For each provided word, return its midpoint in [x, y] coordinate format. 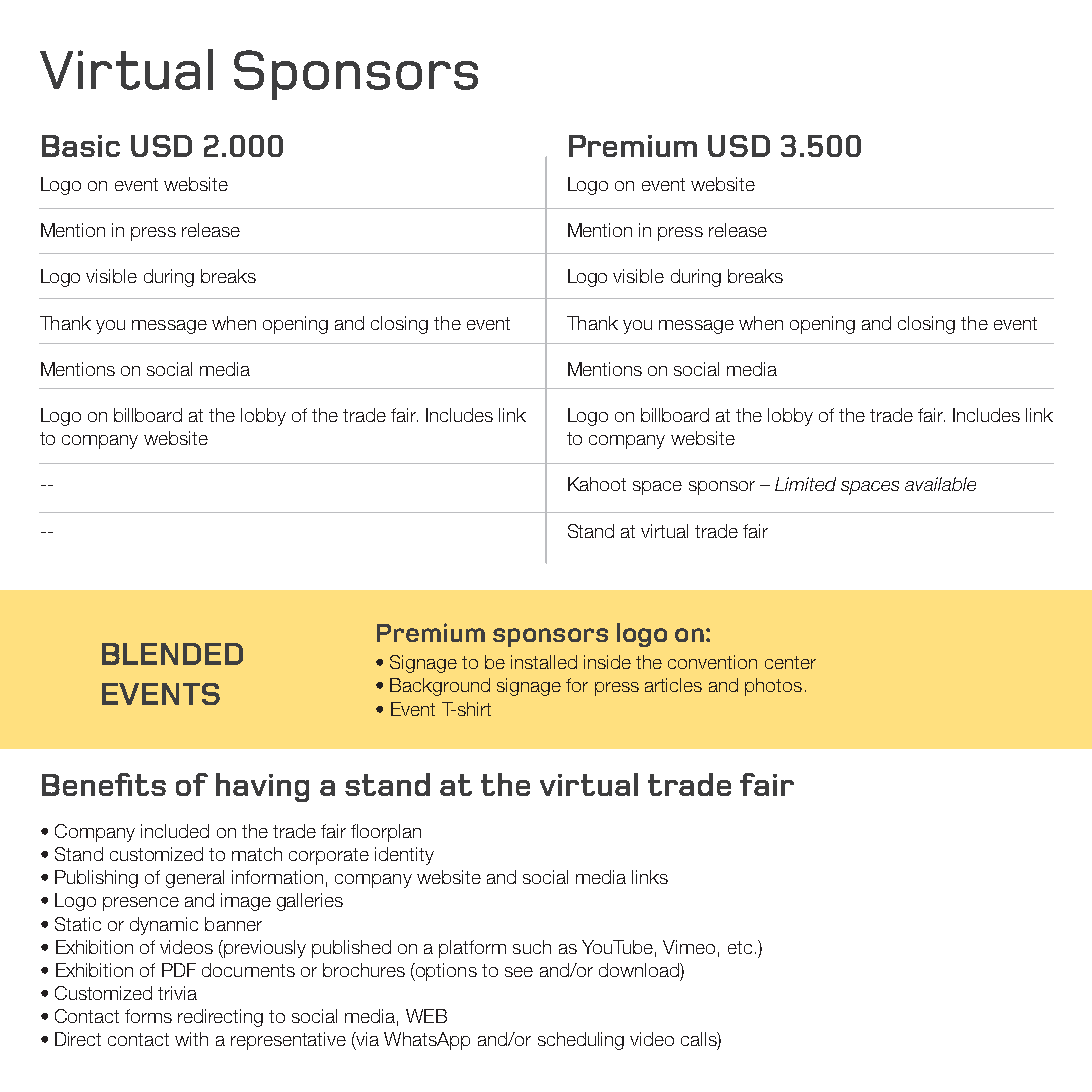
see [519, 972]
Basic [81, 146]
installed [544, 662]
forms [148, 1016]
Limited [805, 484]
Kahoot [597, 484]
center [790, 662]
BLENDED [172, 654]
